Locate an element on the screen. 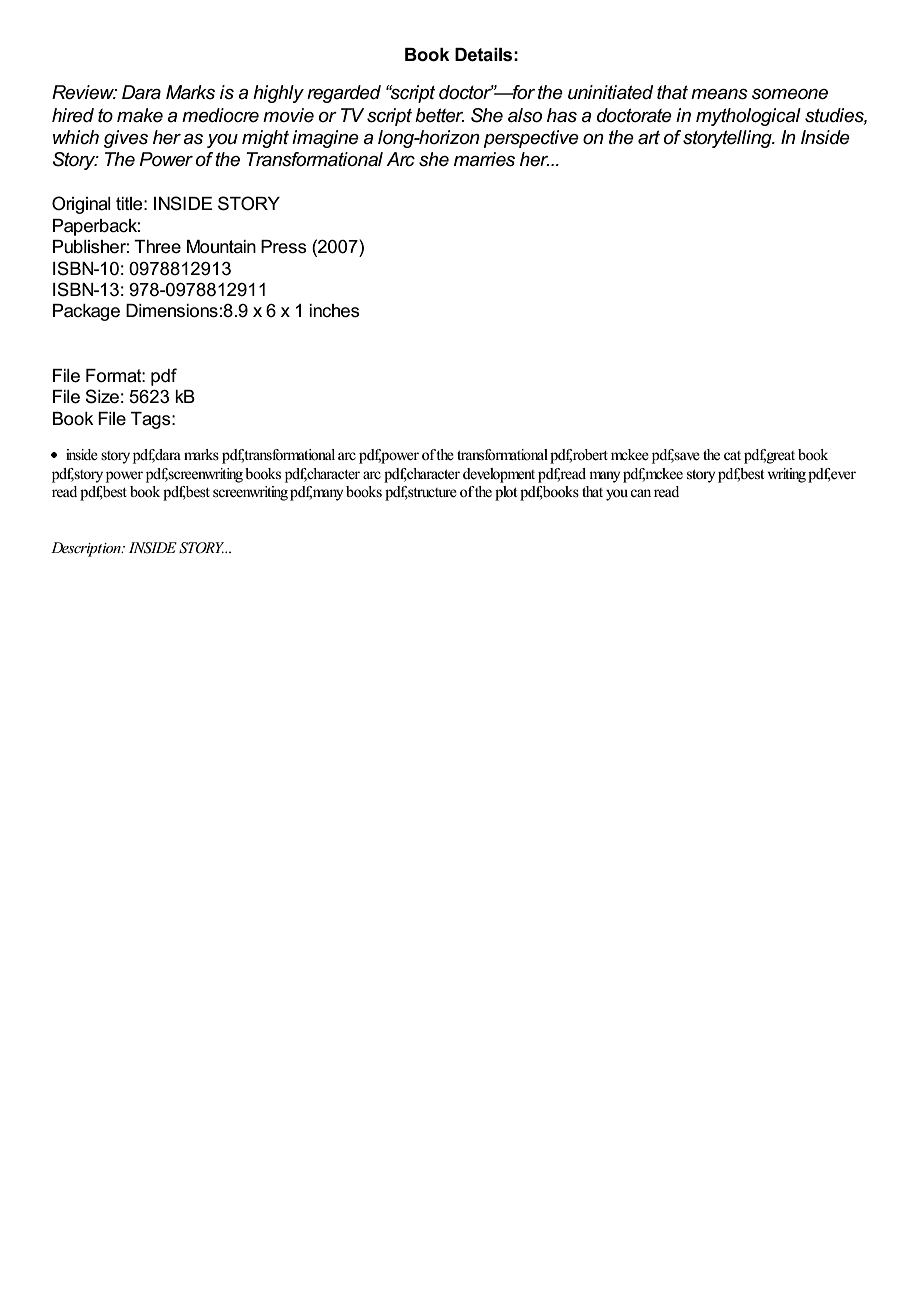  development is located at coordinates (499, 475).
